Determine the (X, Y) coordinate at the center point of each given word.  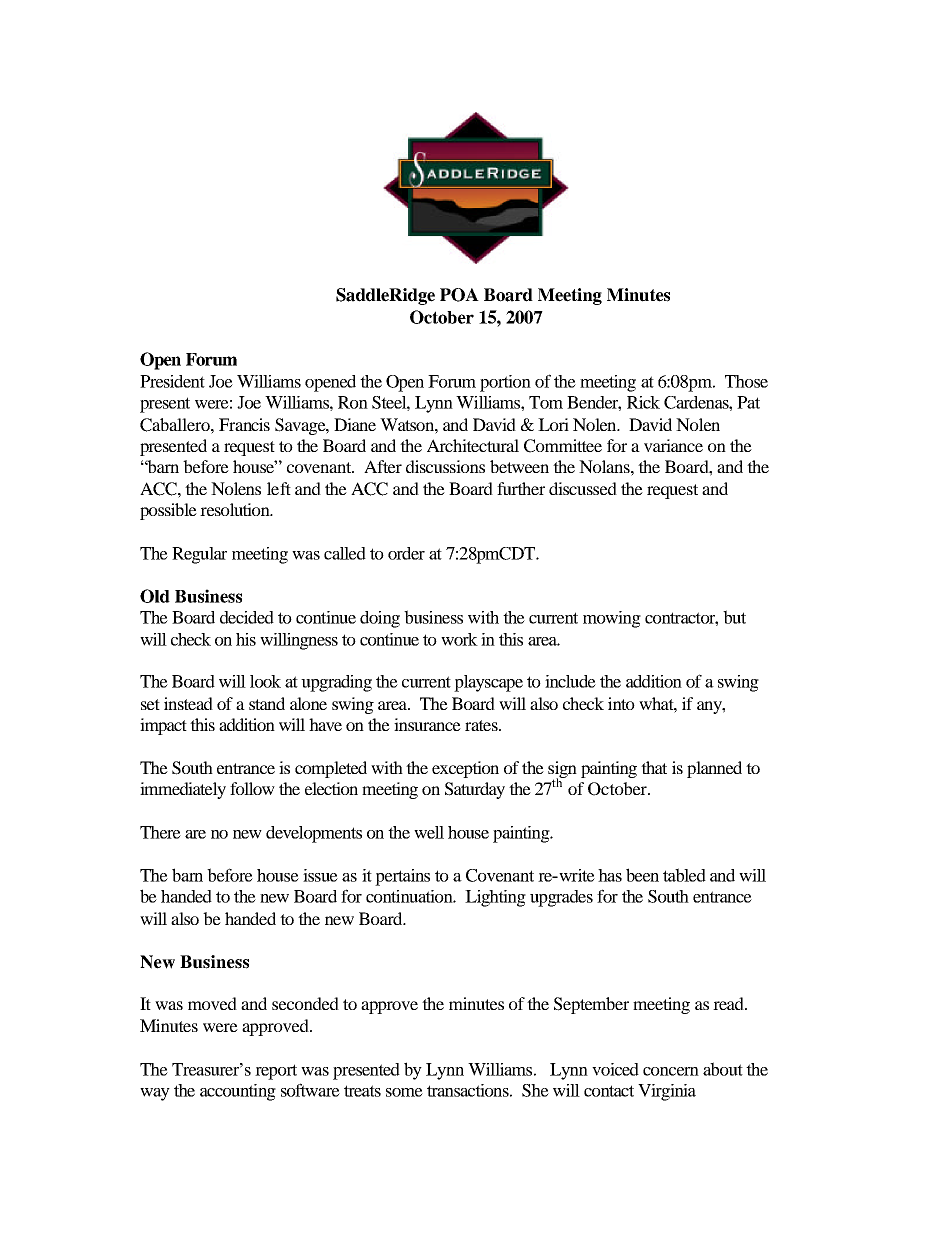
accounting (238, 1092)
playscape (488, 683)
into (621, 703)
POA (459, 295)
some (404, 1092)
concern (671, 1071)
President (172, 381)
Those (746, 381)
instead (188, 703)
